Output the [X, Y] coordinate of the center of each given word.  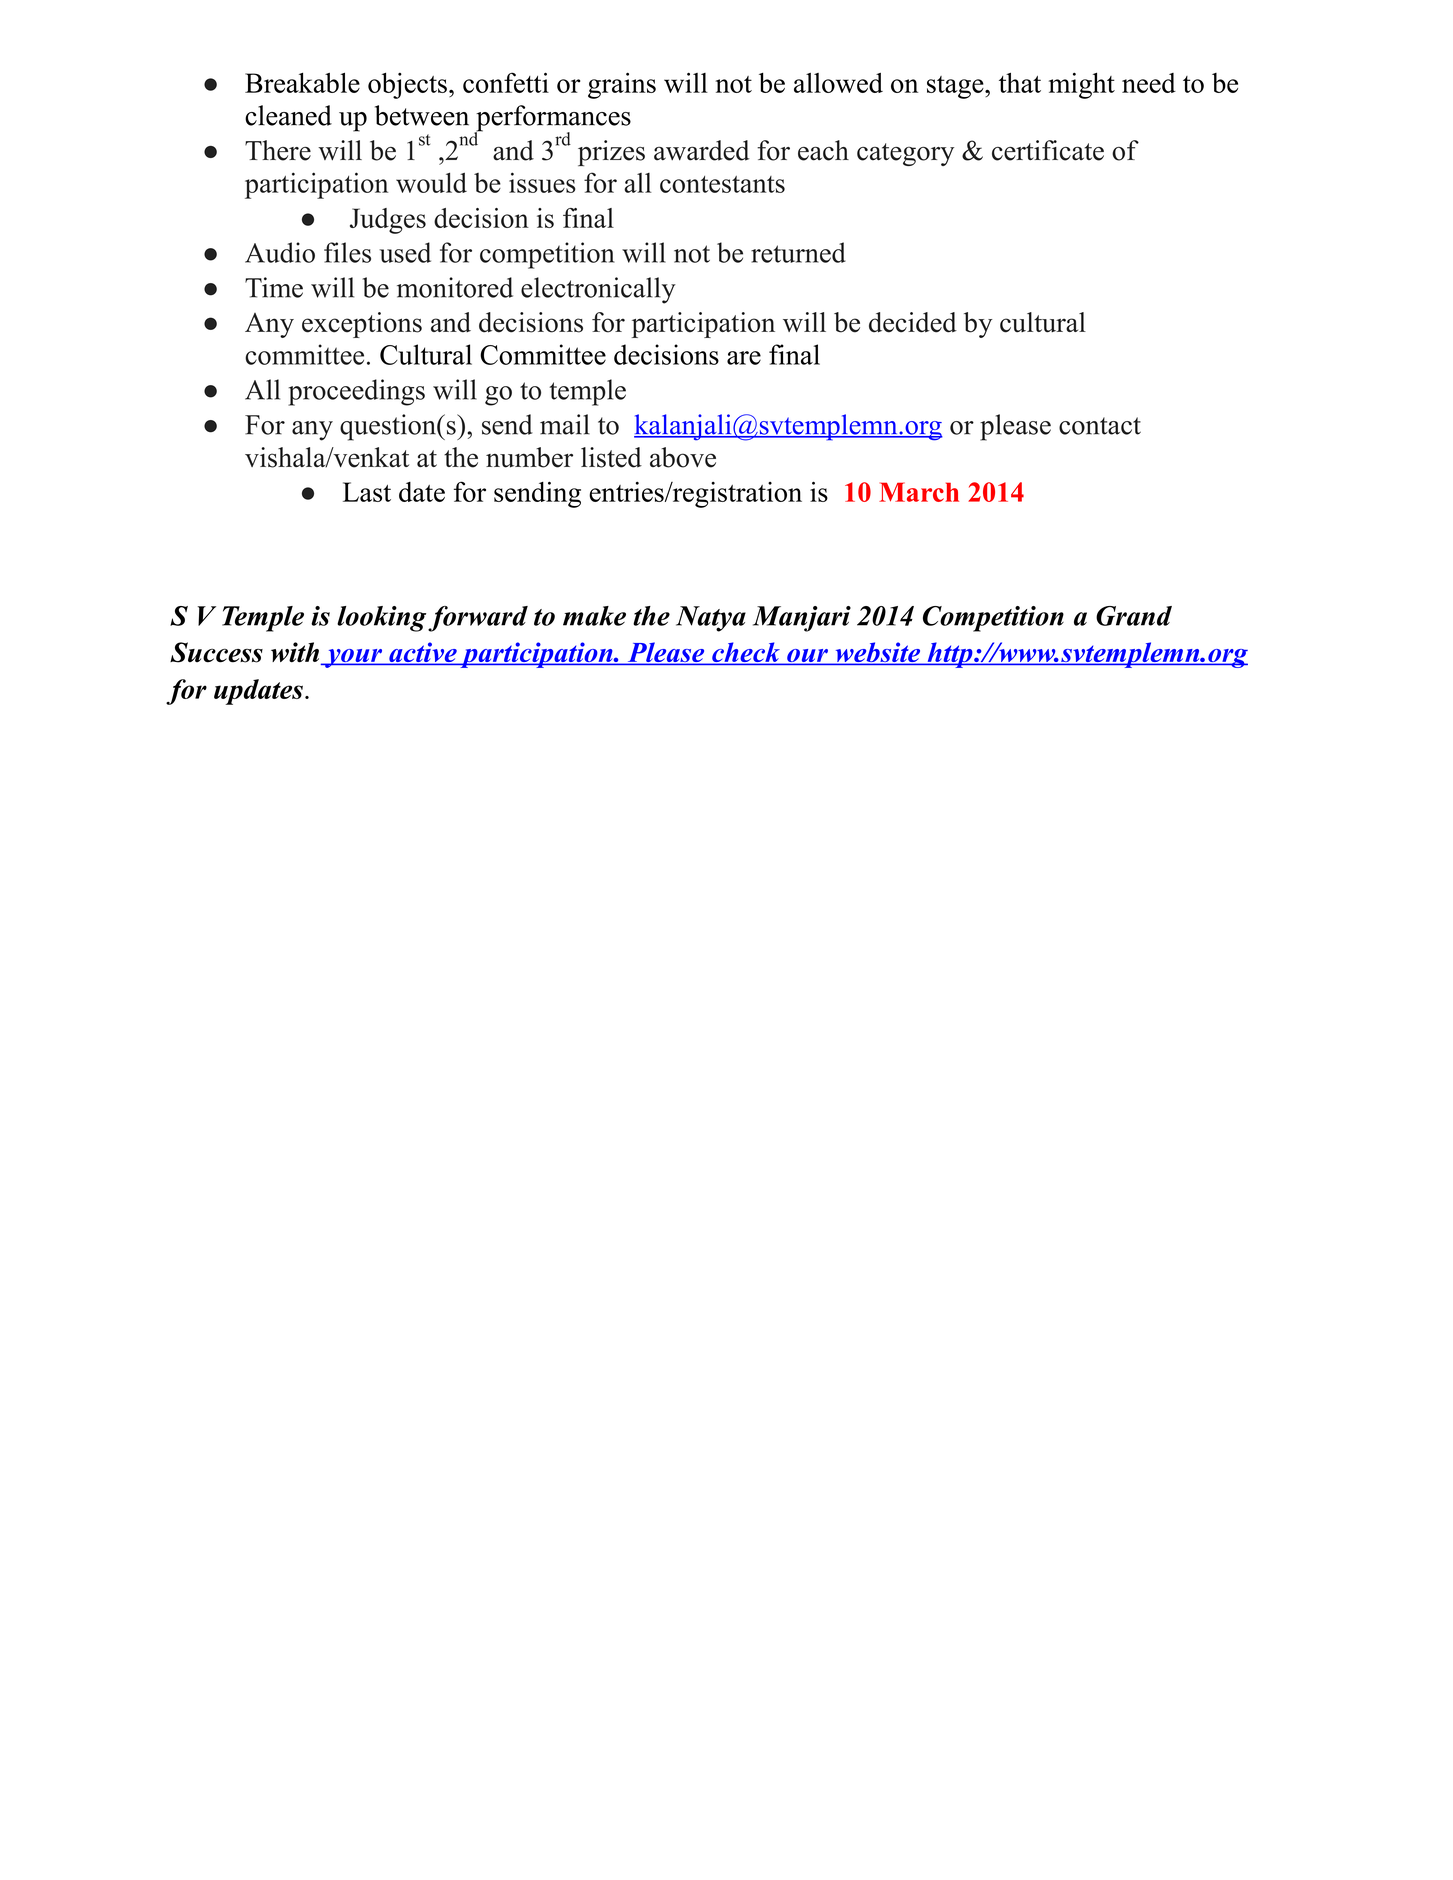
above [683, 457]
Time [274, 287]
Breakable [302, 83]
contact [1100, 426]
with [296, 653]
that [1020, 83]
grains [622, 86]
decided [913, 322]
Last [367, 492]
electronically [598, 290]
